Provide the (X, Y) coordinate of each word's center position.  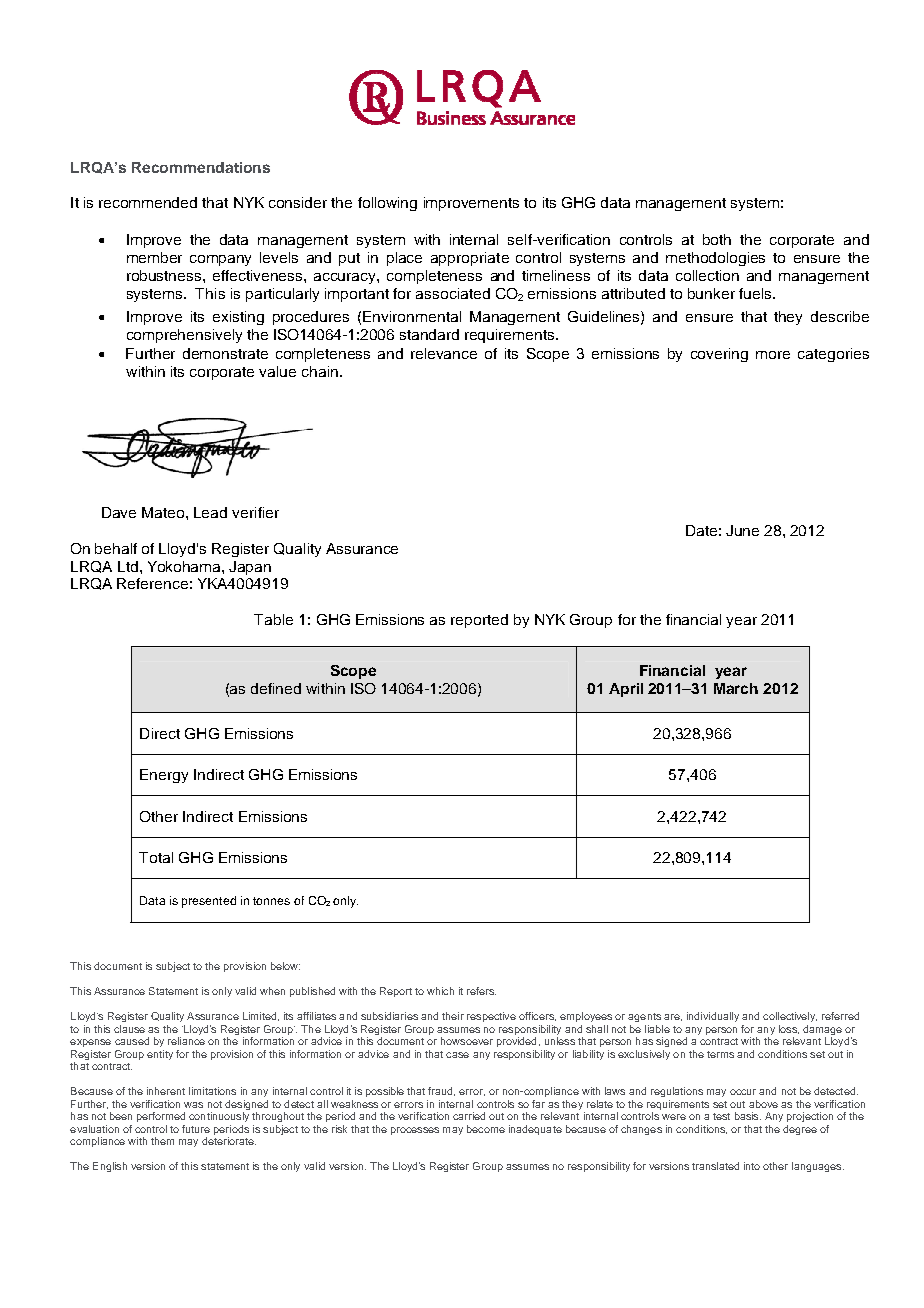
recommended (148, 202)
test (721, 1116)
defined (276, 688)
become (486, 1129)
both (717, 239)
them (162, 1141)
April (626, 690)
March (736, 688)
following (387, 204)
